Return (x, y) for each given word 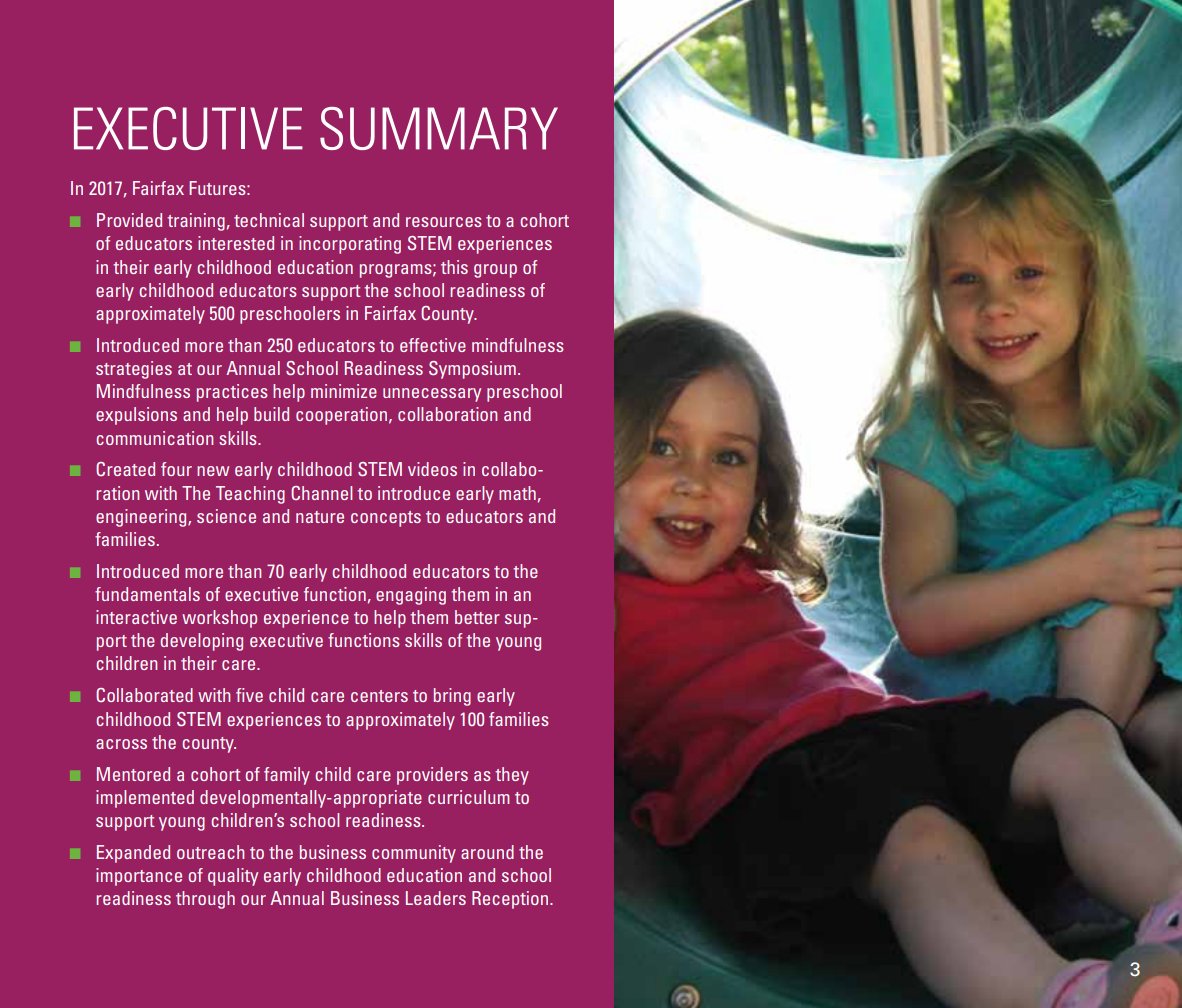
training (196, 222)
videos (432, 469)
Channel (321, 493)
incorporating (350, 245)
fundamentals (147, 594)
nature (320, 517)
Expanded (133, 854)
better (477, 617)
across (121, 744)
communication (154, 438)
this (454, 267)
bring (452, 697)
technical (269, 220)
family (287, 776)
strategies (134, 370)
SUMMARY (439, 128)
